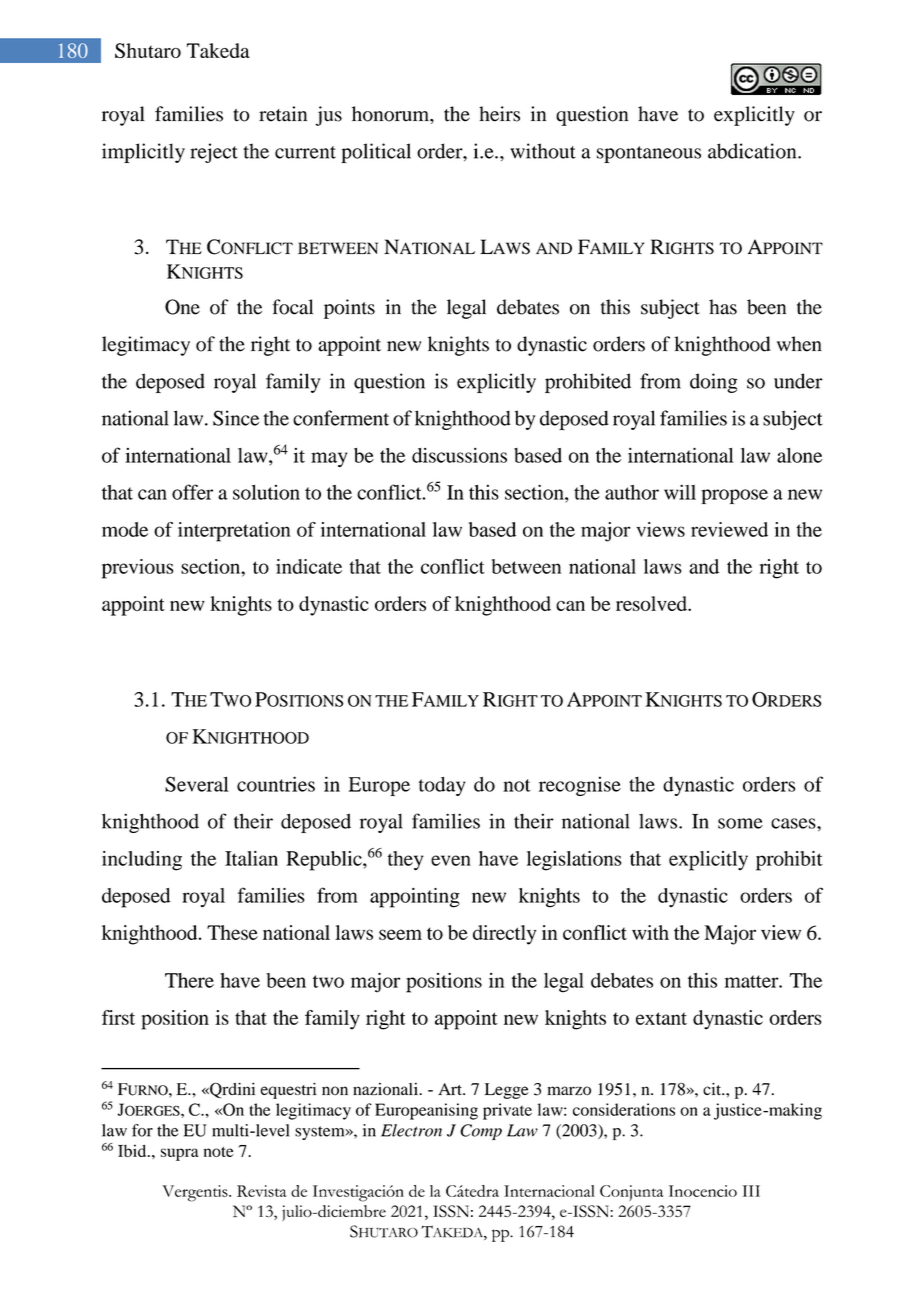 This screenshot has width=924, height=1305. What do you see at coordinates (499, 114) in the screenshot?
I see `heirs` at bounding box center [499, 114].
